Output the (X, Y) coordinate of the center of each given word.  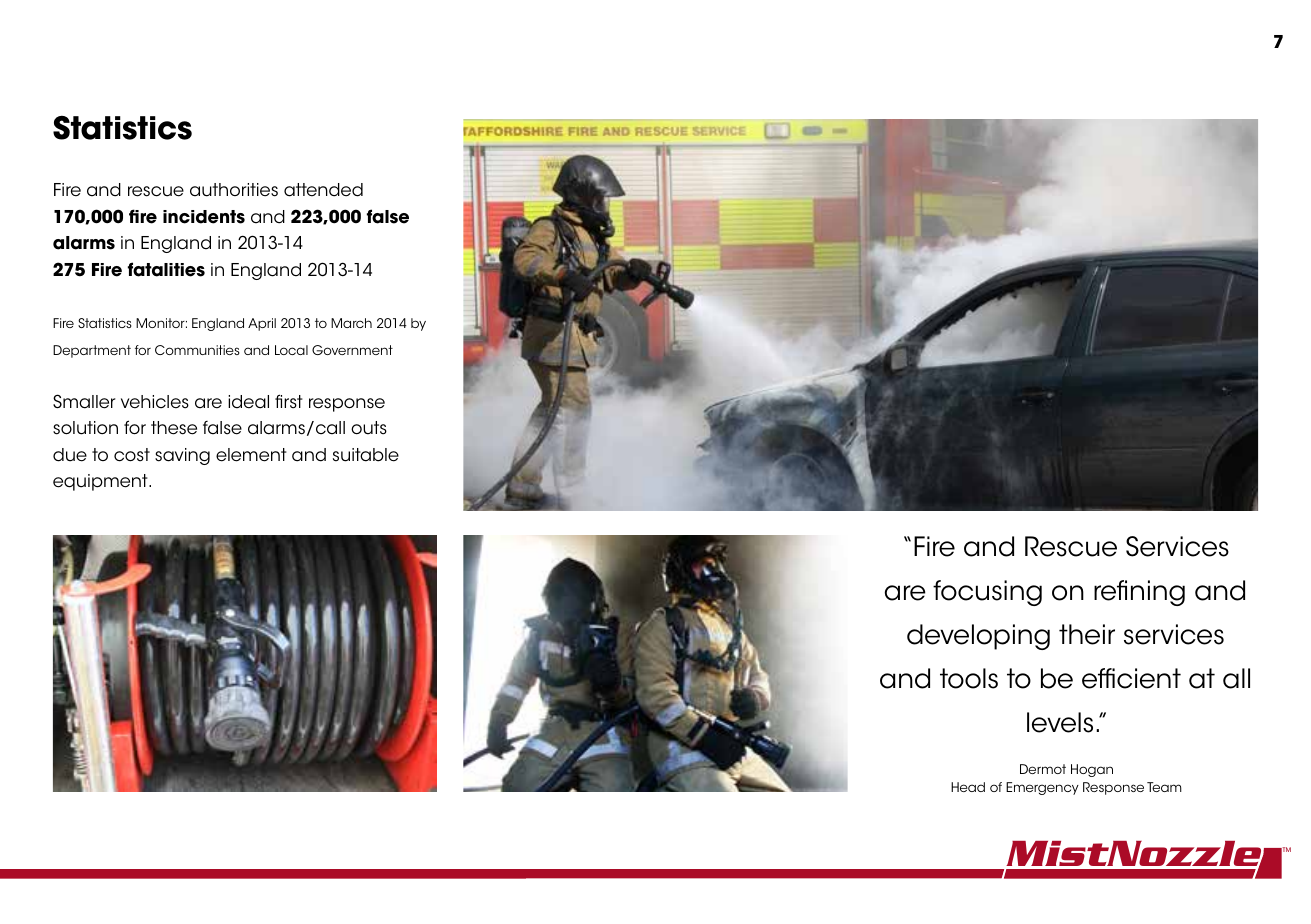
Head (968, 787)
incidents (204, 217)
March (351, 323)
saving (182, 456)
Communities (197, 350)
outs (369, 428)
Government (352, 350)
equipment (101, 482)
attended (323, 190)
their (1087, 634)
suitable (366, 455)
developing (978, 637)
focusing (987, 593)
